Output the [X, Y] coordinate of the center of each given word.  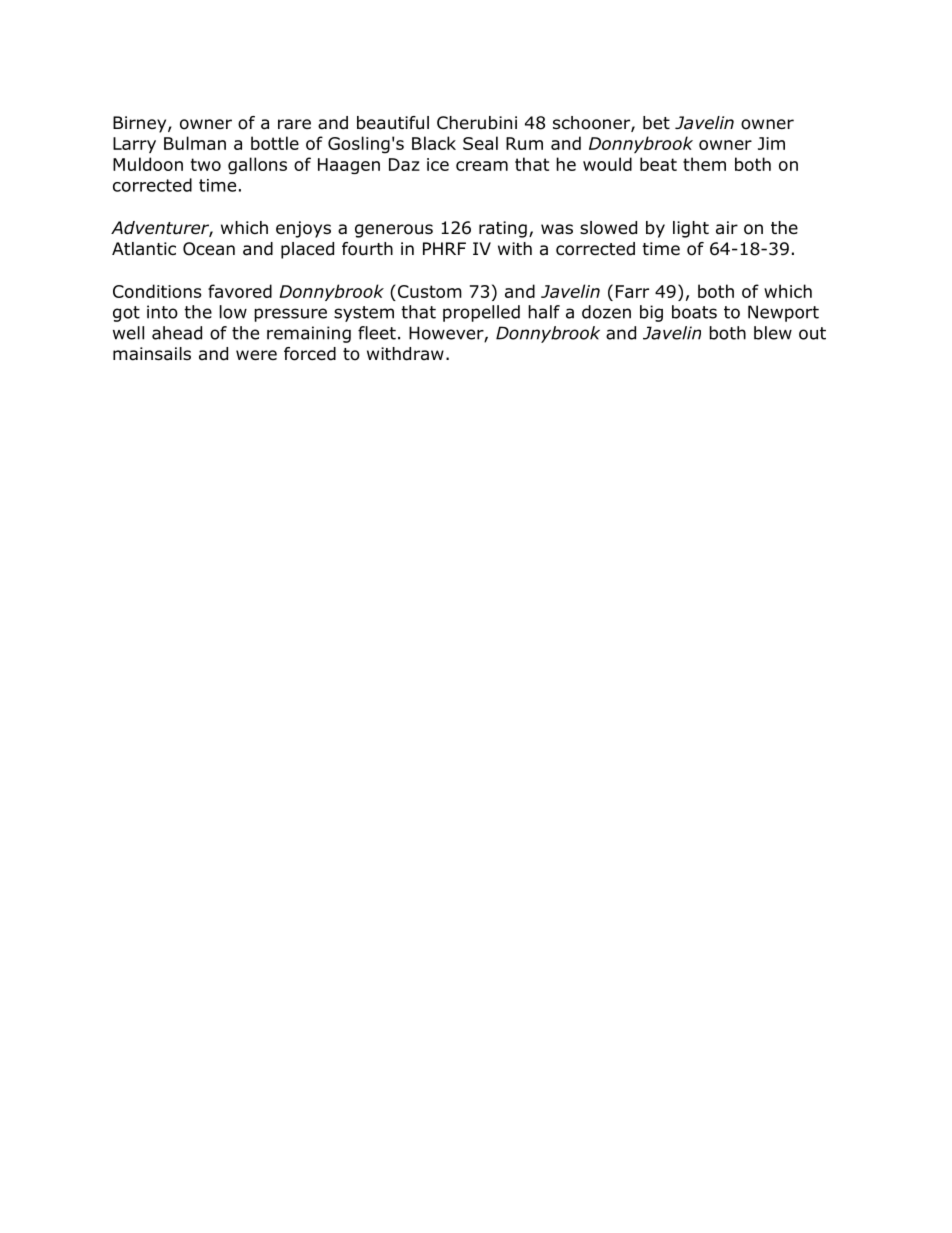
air [727, 228]
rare [294, 124]
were [256, 355]
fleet [377, 333]
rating [503, 229]
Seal [480, 143]
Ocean [209, 249]
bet [656, 123]
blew [773, 333]
